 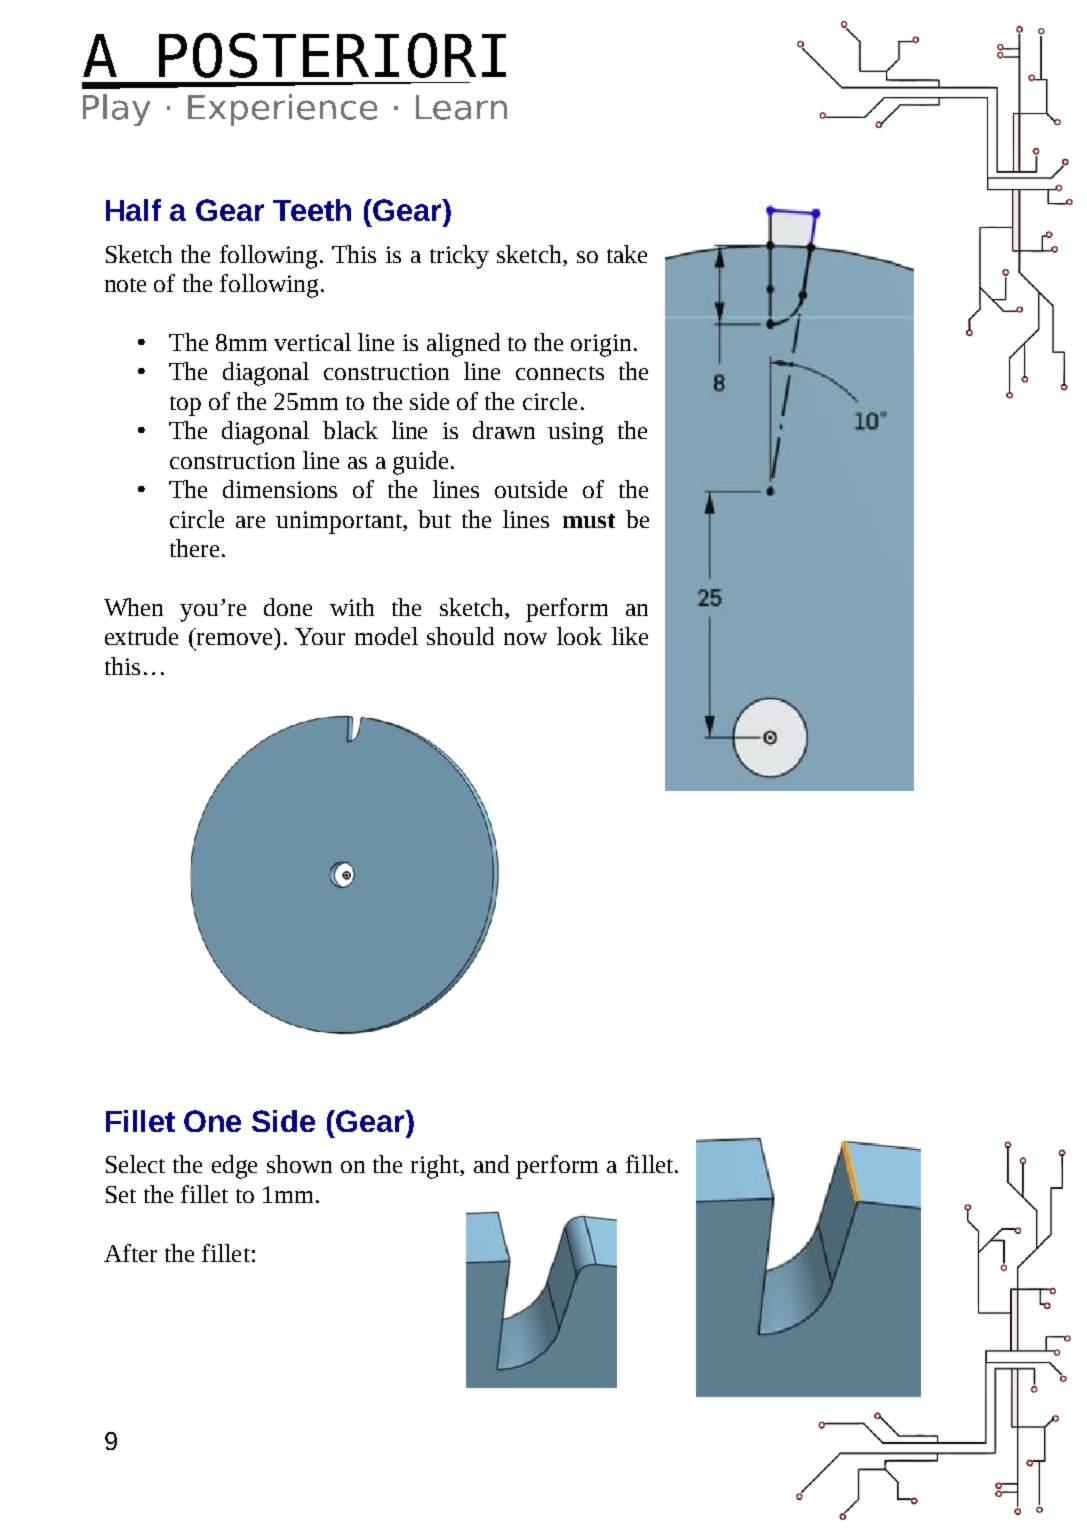 I want to click on look, so click(x=579, y=636).
